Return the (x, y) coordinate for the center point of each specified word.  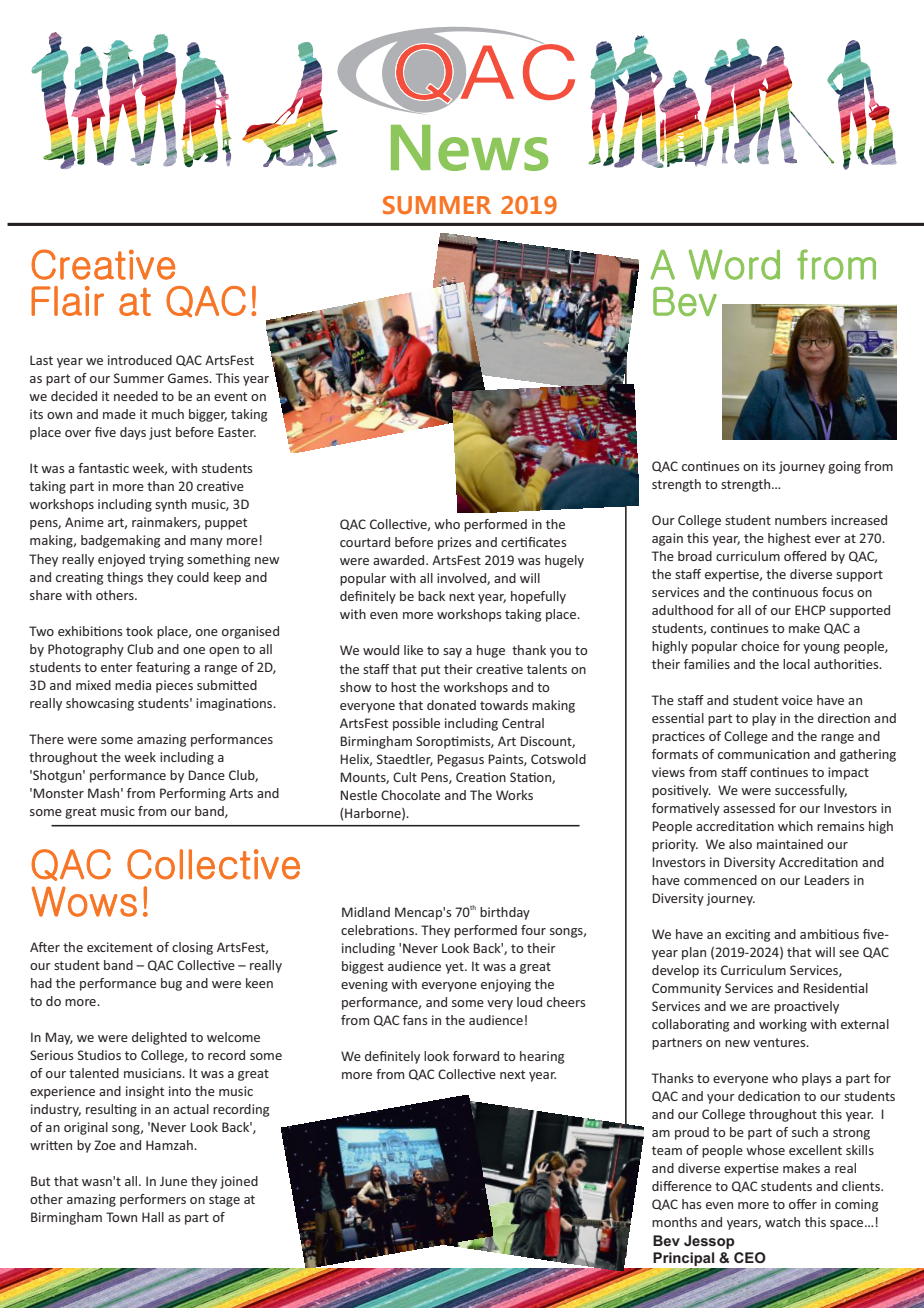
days (133, 433)
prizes (455, 543)
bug (171, 984)
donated (451, 705)
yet (455, 968)
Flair (67, 301)
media (133, 685)
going (844, 467)
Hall (153, 1217)
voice (797, 700)
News (469, 148)
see (849, 953)
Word (734, 264)
